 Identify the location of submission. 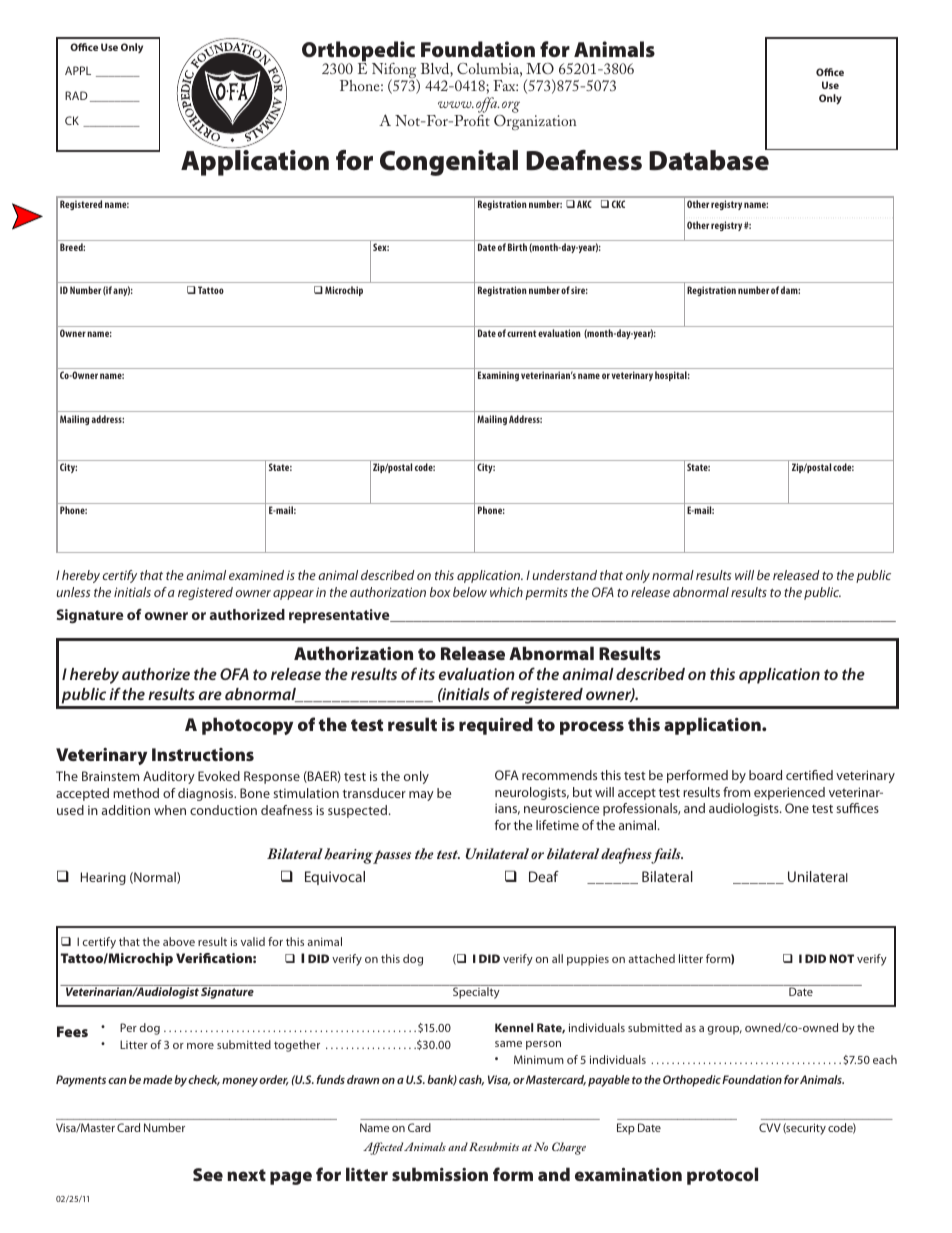
(440, 1174).
